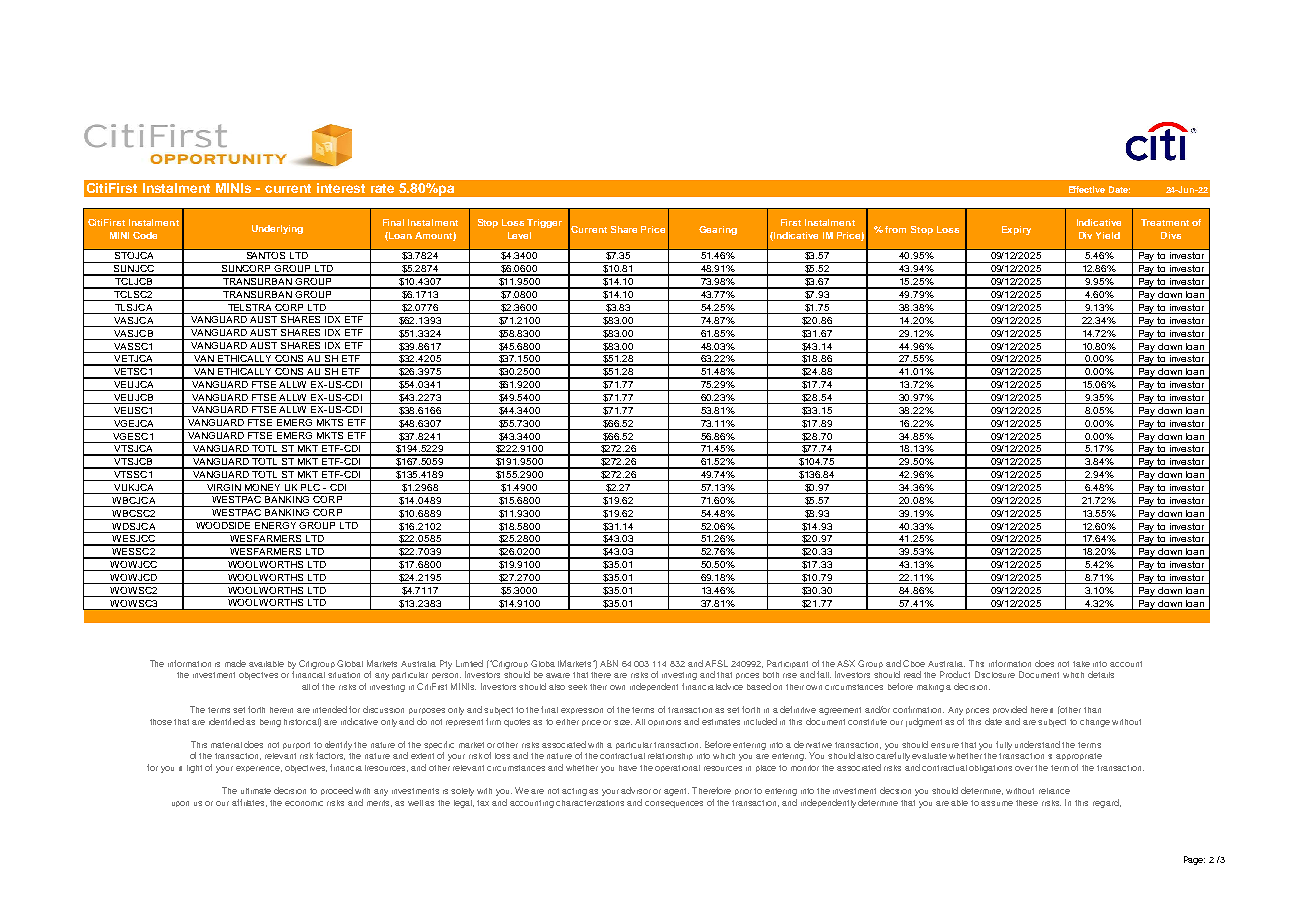 The width and height of the screenshot is (1309, 924). I want to click on ABN, so click(609, 663).
